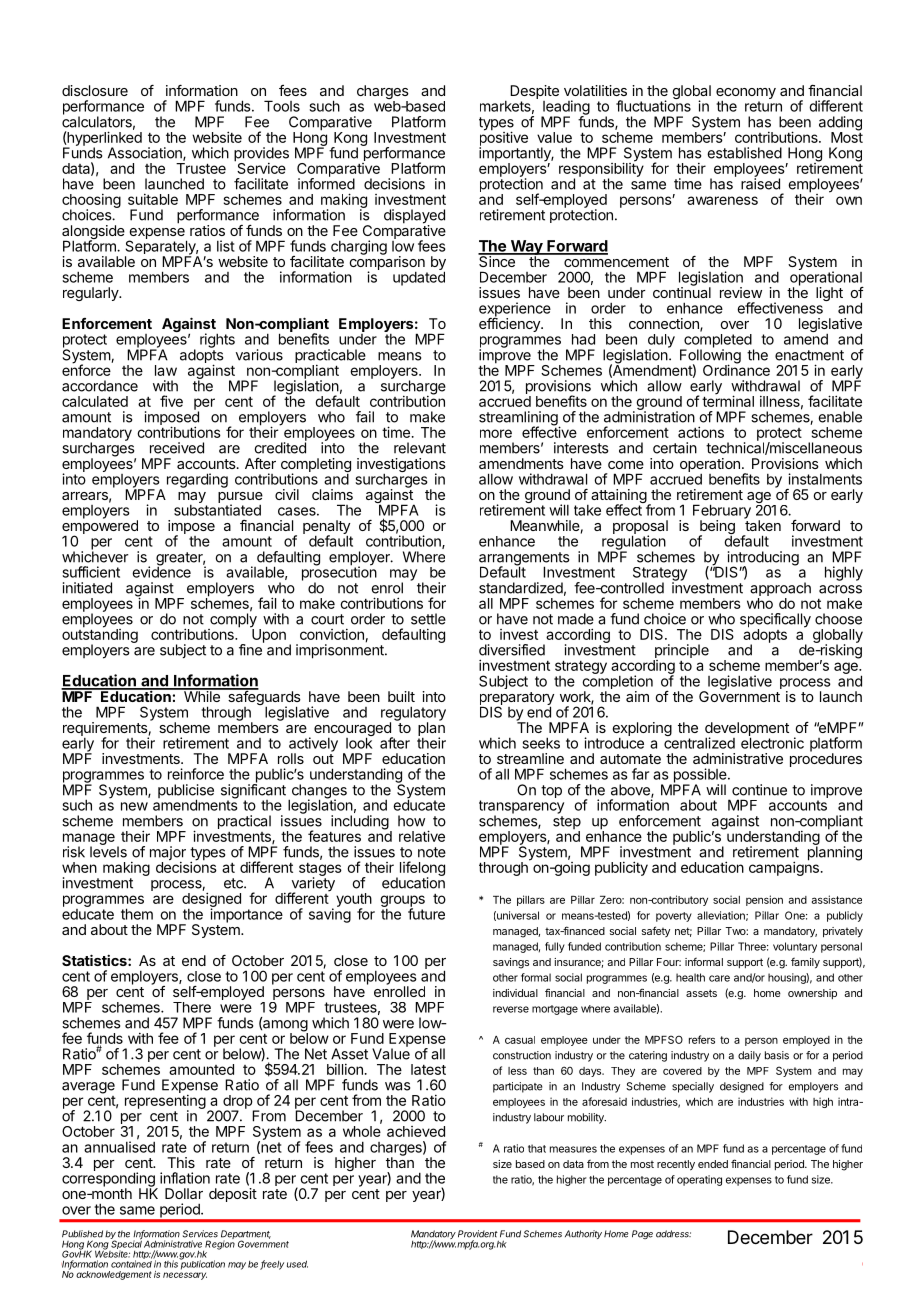 This document has width=924, height=1308. I want to click on preparatory, so click(517, 700).
